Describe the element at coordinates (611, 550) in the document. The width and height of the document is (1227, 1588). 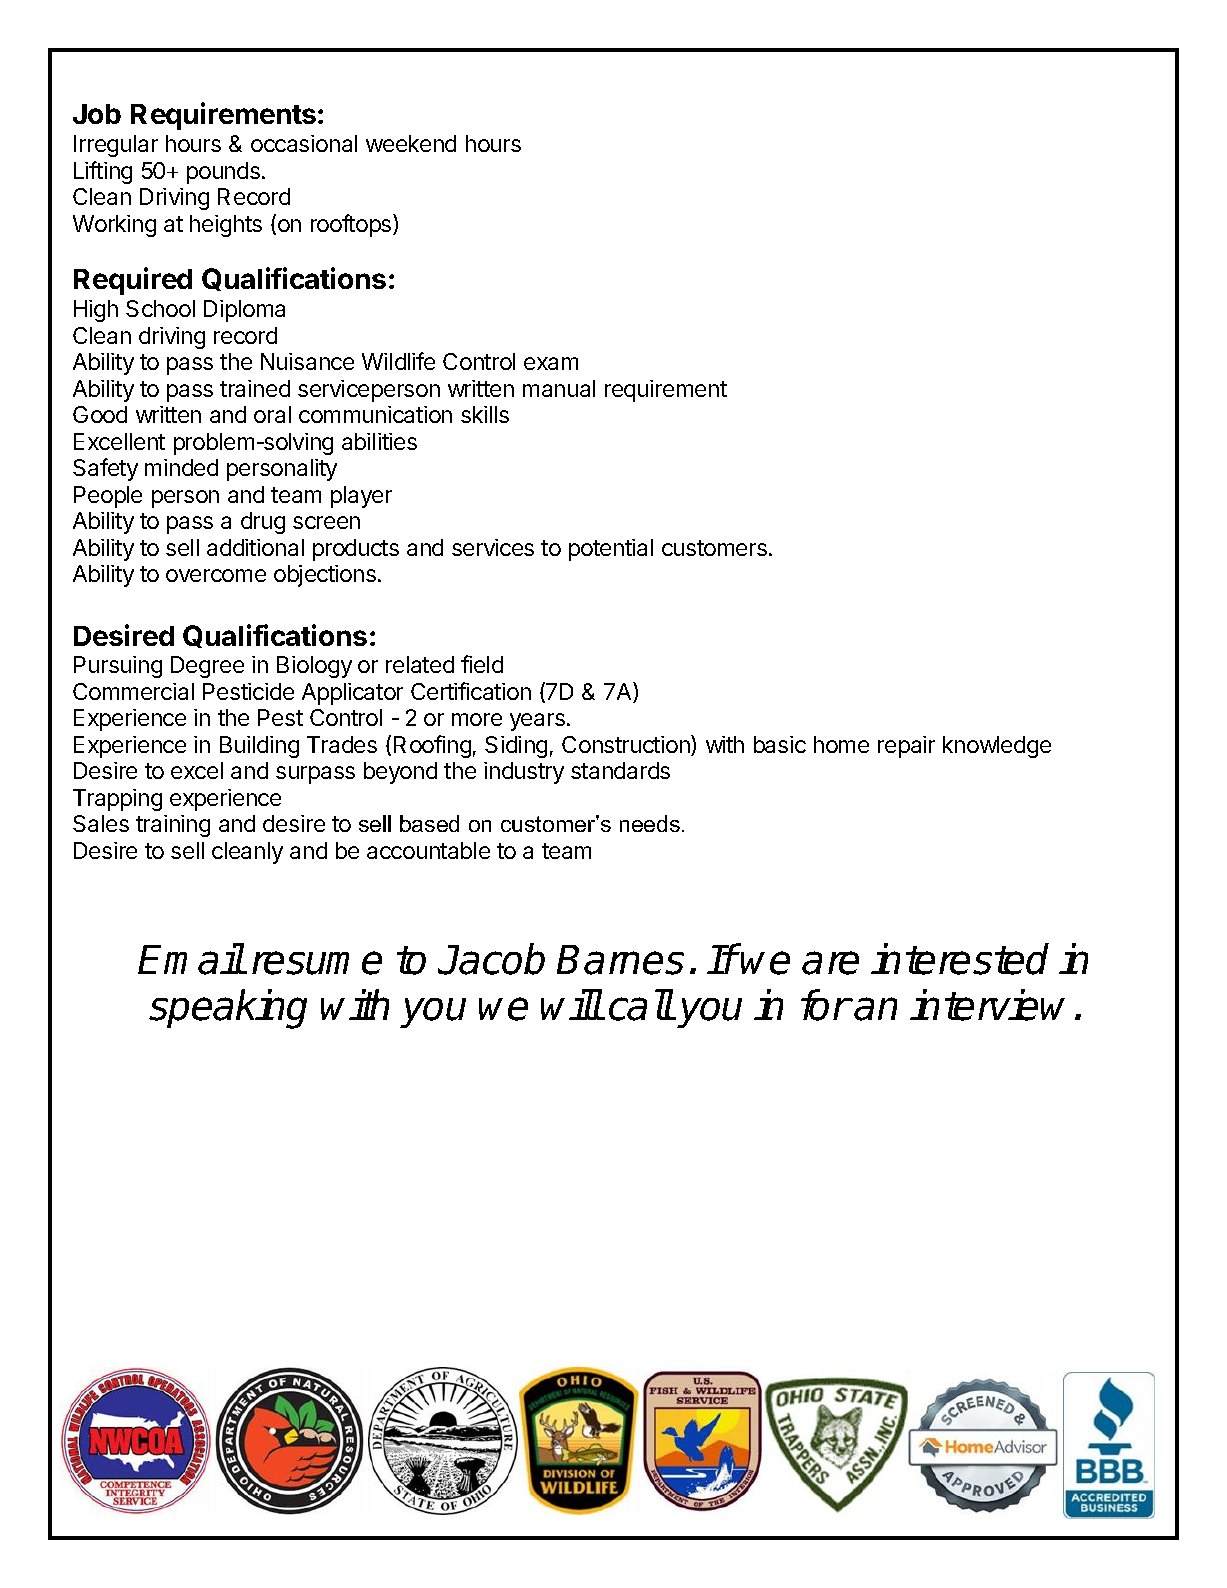
I see `potential` at that location.
